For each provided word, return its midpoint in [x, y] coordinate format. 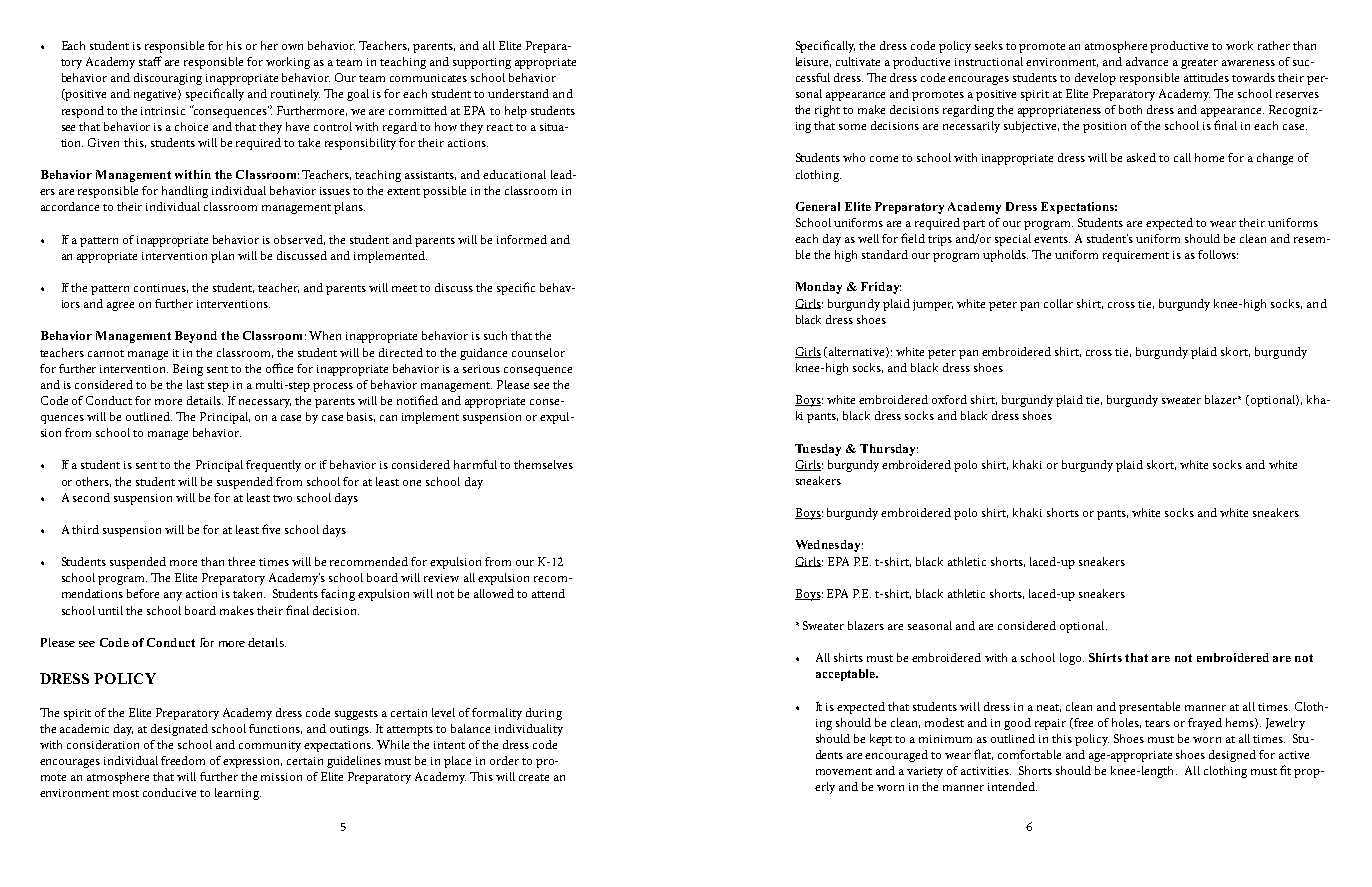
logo [1072, 659]
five [271, 529]
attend [548, 593]
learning [238, 794]
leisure [813, 62]
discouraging [168, 79]
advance [1147, 61]
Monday [819, 288]
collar [1058, 303]
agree [120, 306]
